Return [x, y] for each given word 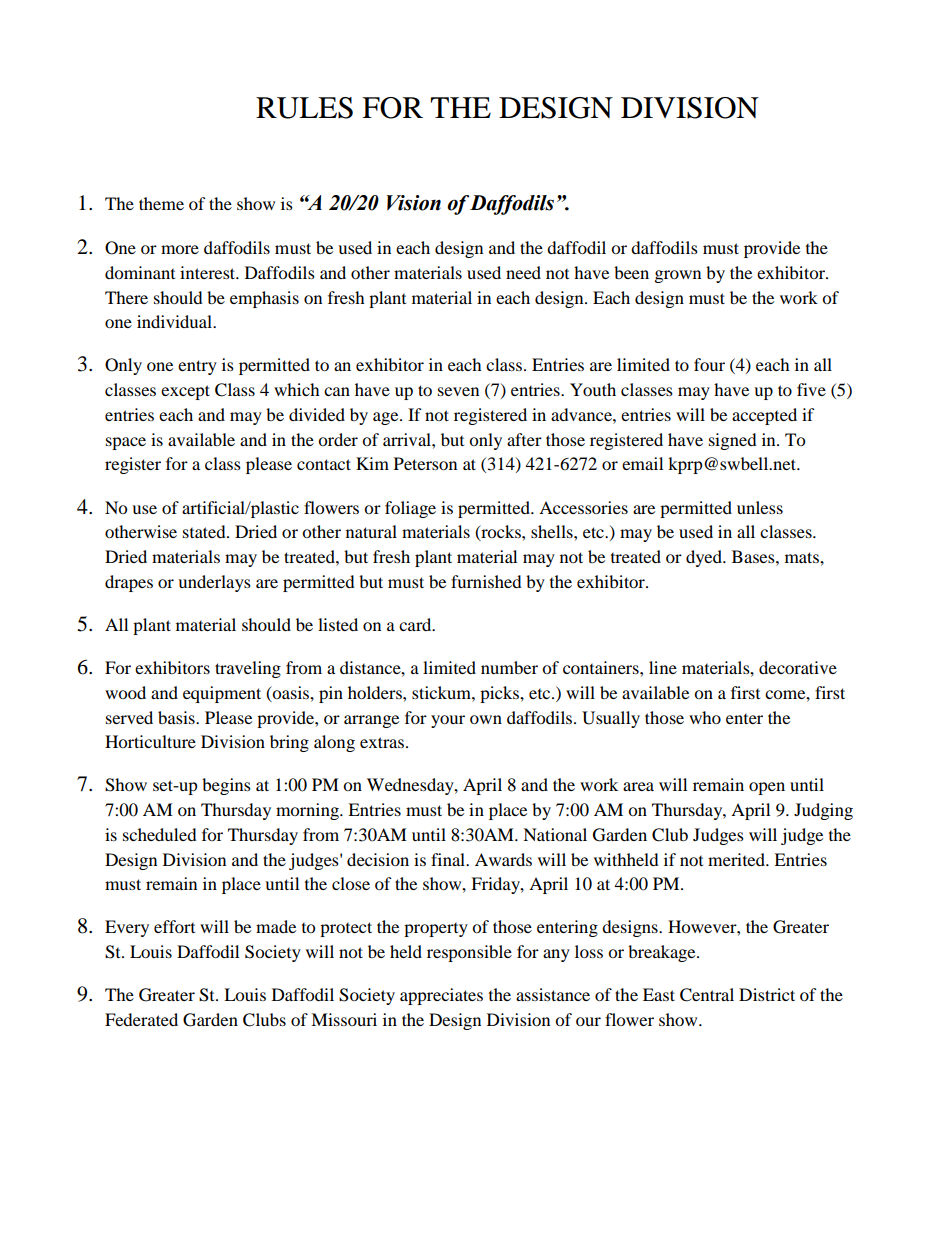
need [523, 272]
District [767, 994]
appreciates [441, 996]
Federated [141, 1019]
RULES [304, 108]
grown [678, 276]
